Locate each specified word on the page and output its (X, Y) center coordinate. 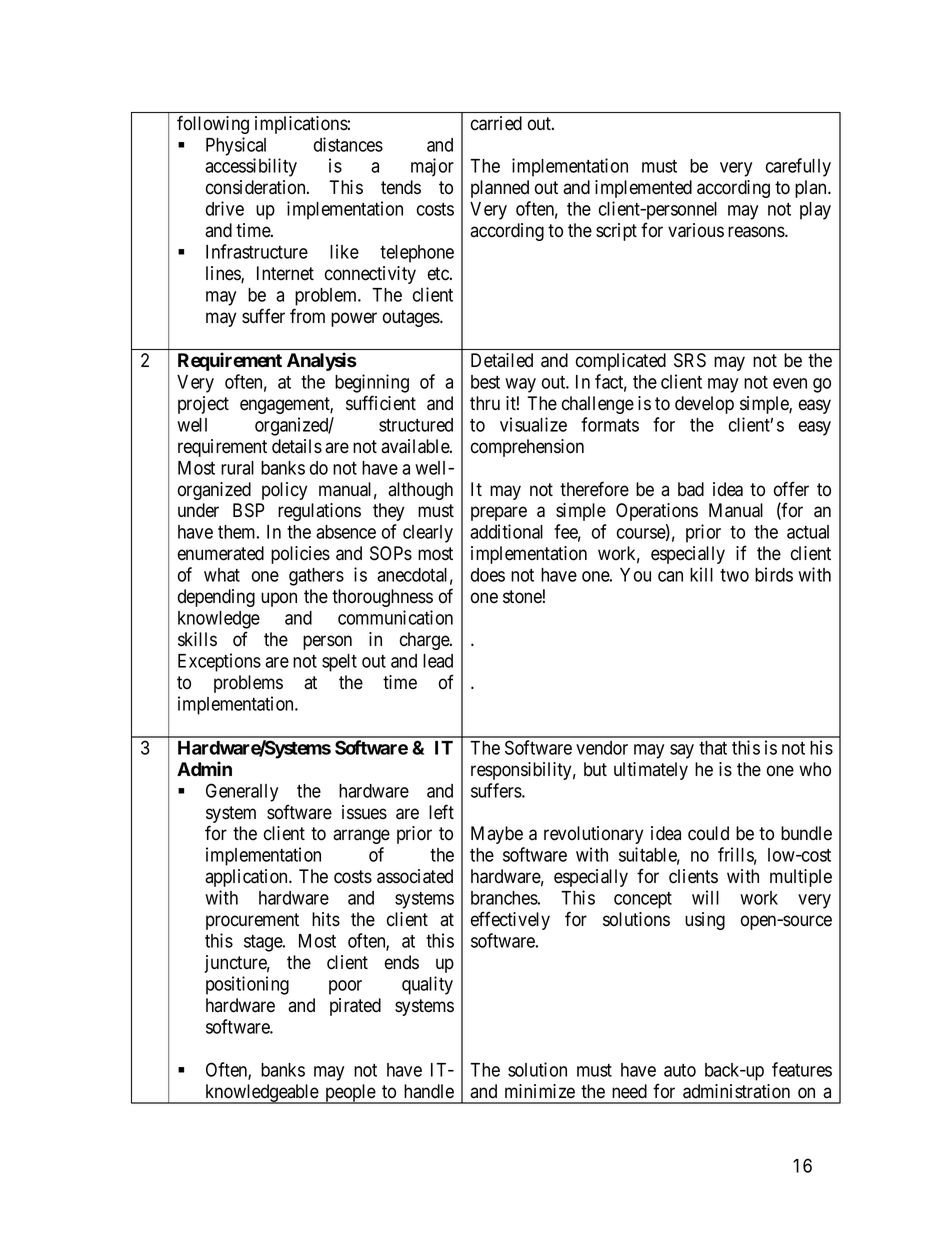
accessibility (251, 167)
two (734, 575)
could (708, 833)
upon (279, 599)
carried (496, 123)
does (488, 575)
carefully (798, 167)
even (790, 383)
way (520, 385)
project (203, 405)
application (247, 878)
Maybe (497, 835)
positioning (247, 985)
